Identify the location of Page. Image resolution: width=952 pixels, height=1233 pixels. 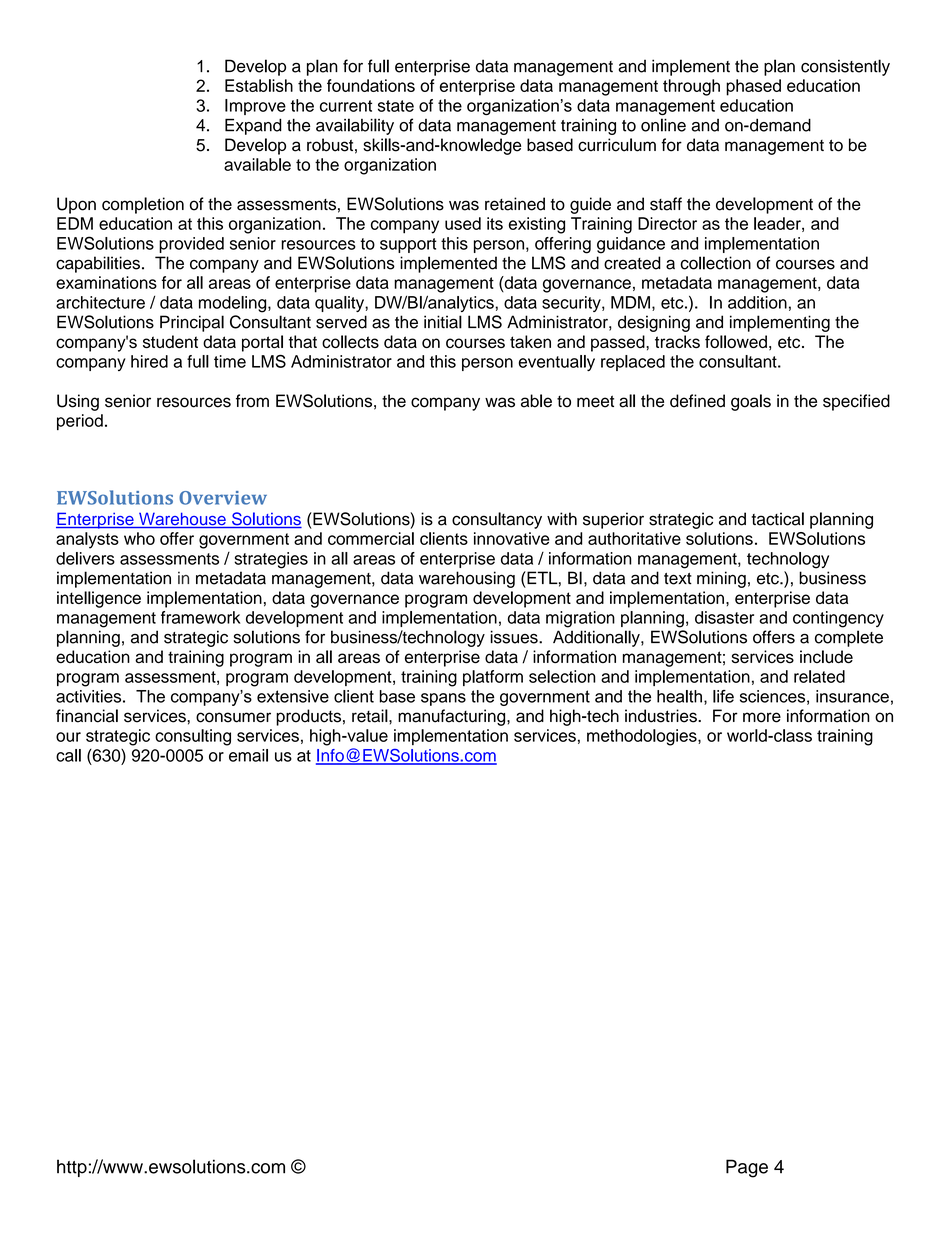
(747, 1168).
